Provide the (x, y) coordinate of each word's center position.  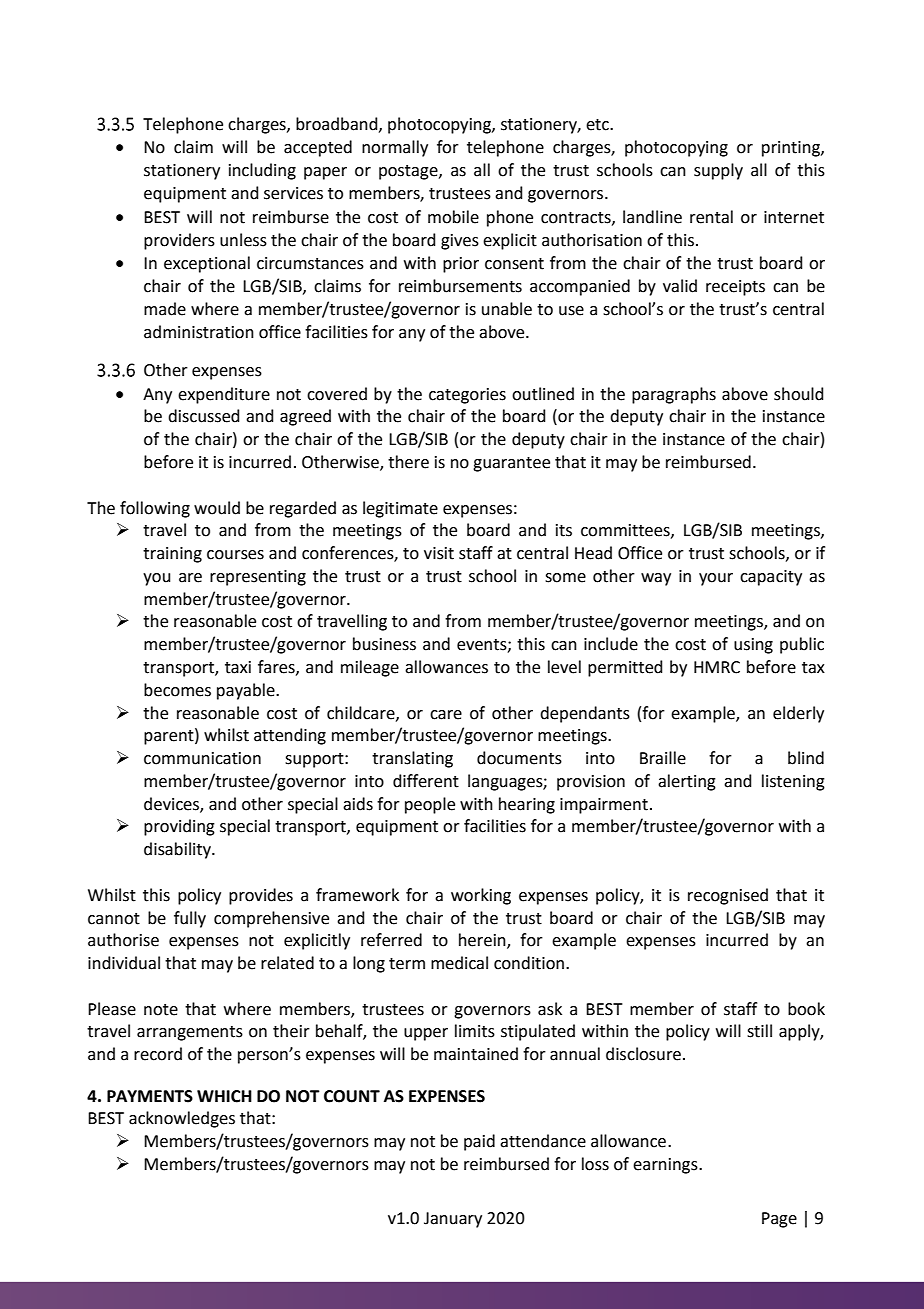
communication (202, 758)
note (161, 1010)
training (172, 555)
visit (439, 553)
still (759, 1031)
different (426, 781)
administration (199, 332)
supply (718, 171)
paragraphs (674, 395)
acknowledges (182, 1119)
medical (459, 963)
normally (395, 148)
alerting (687, 782)
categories (467, 396)
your (716, 579)
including (262, 171)
